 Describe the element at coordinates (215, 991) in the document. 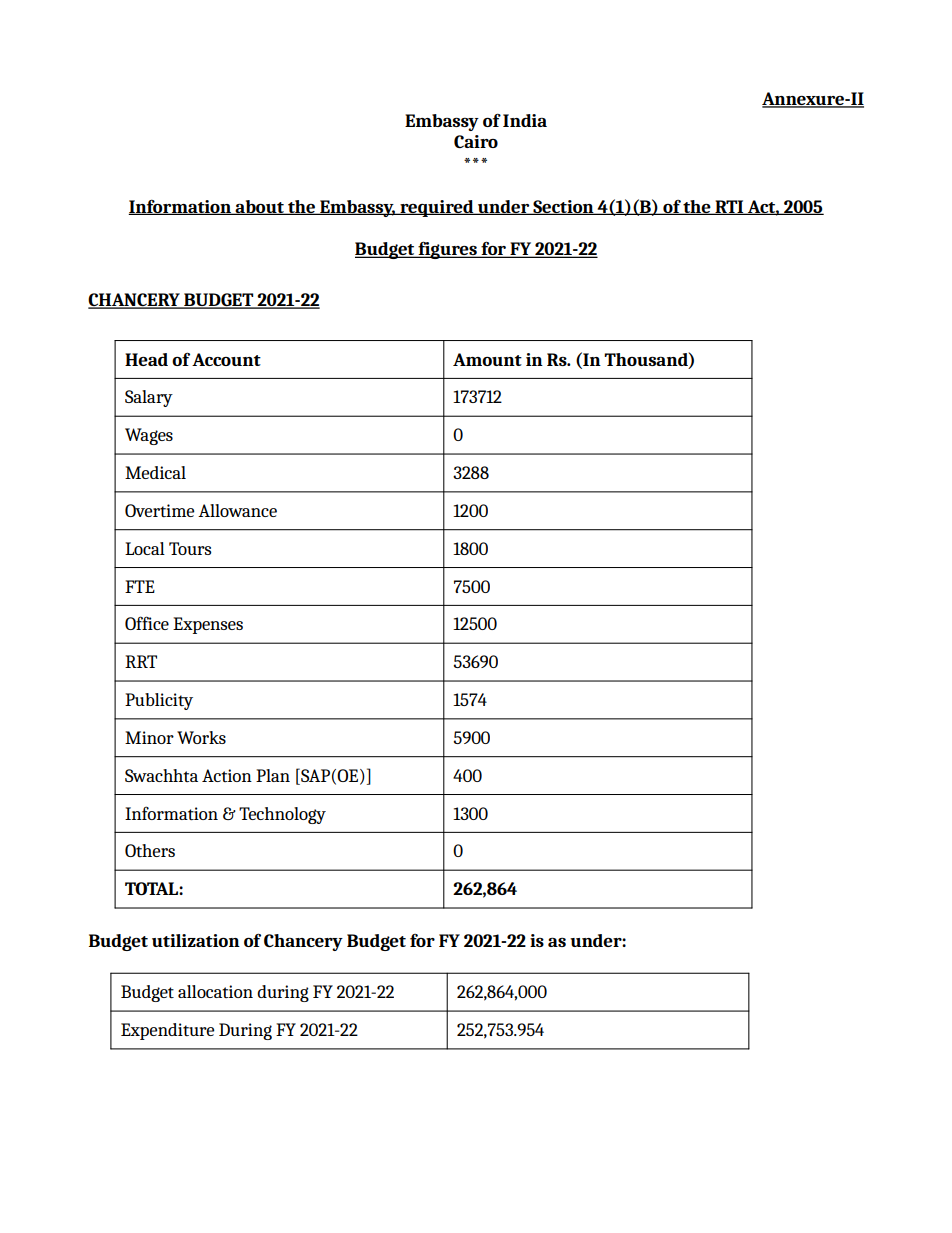

I see `allocation` at that location.
